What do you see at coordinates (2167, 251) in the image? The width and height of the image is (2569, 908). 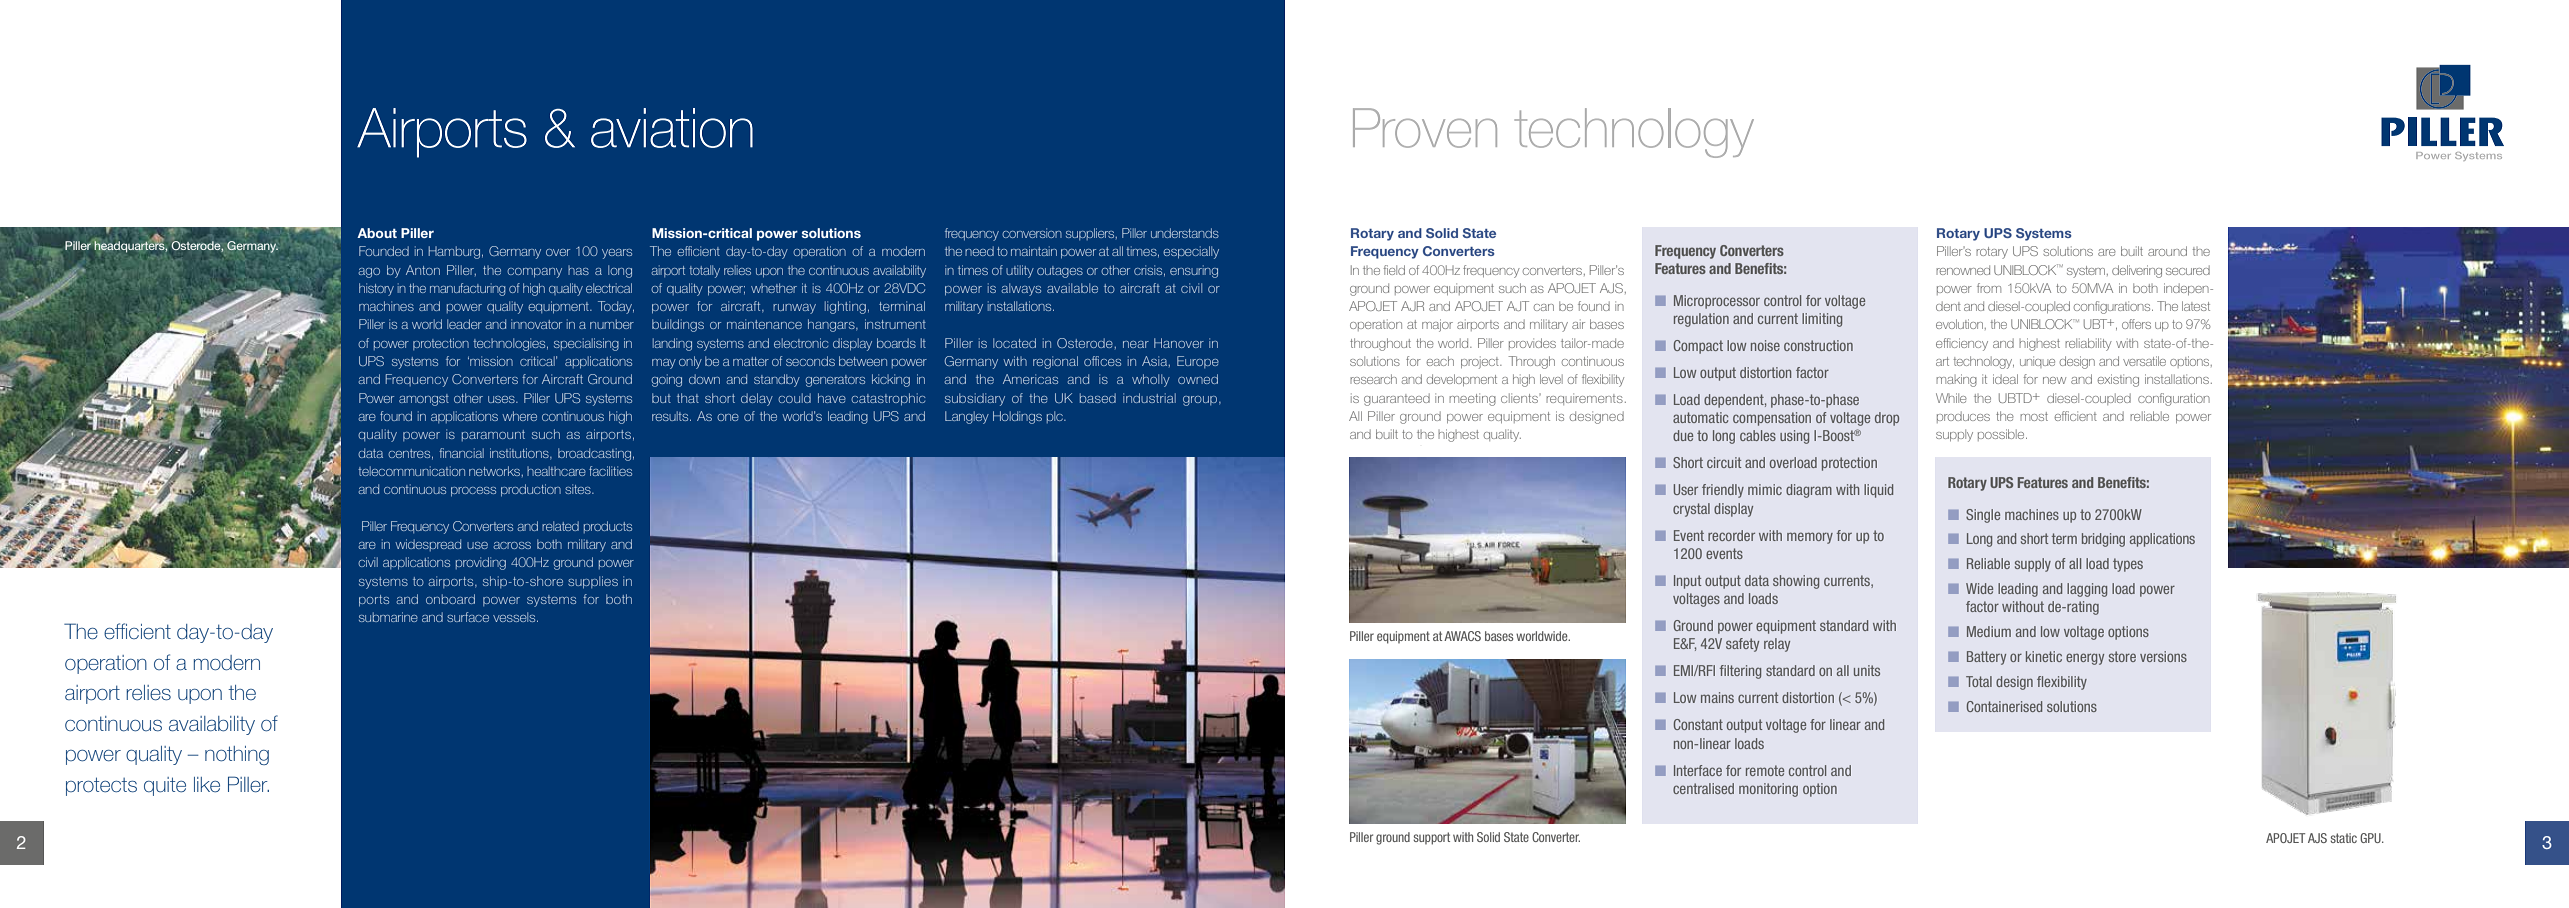 I see `around` at bounding box center [2167, 251].
